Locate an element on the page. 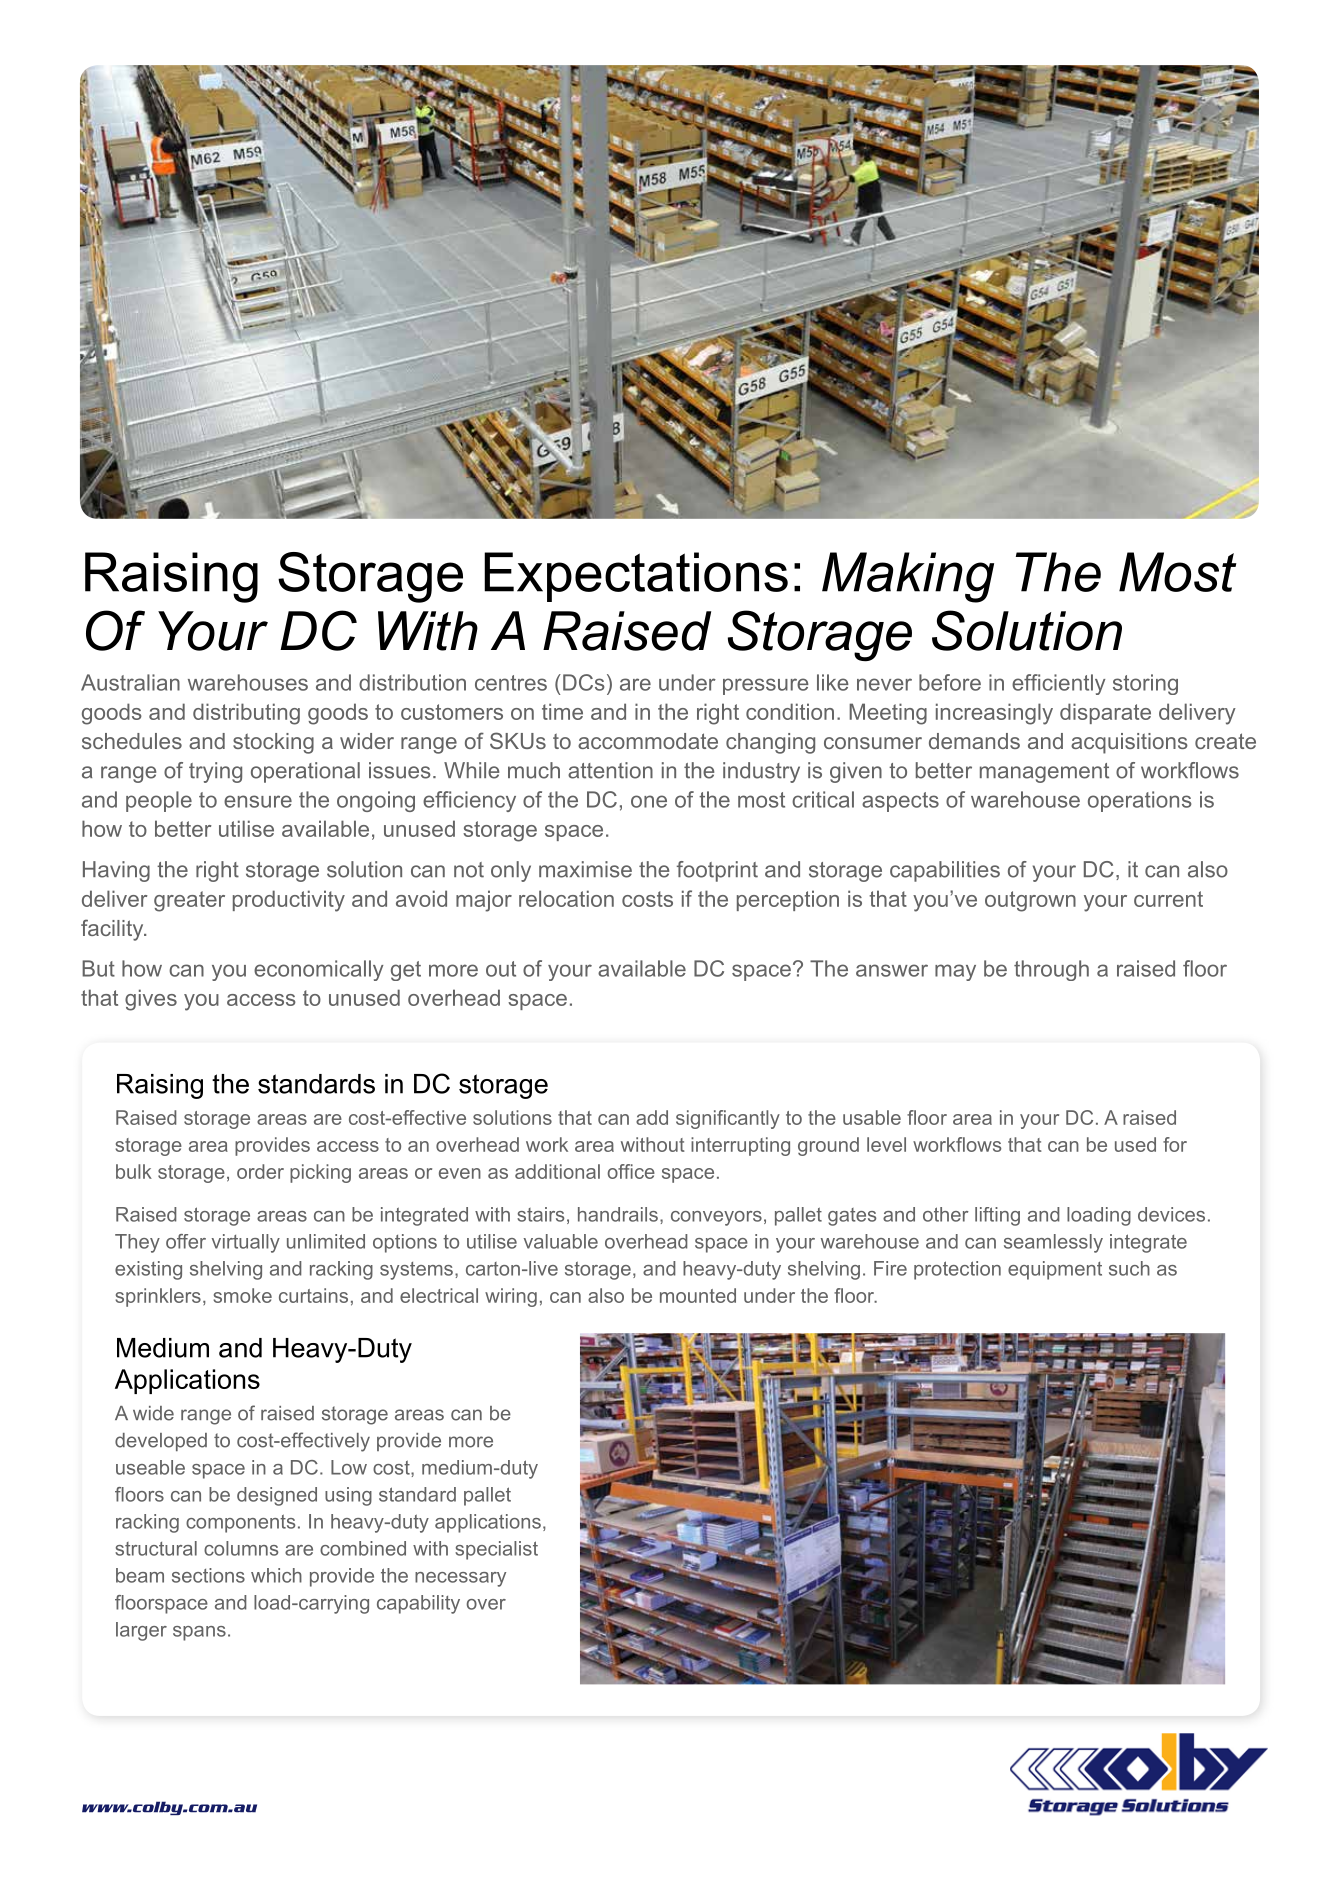 The height and width of the document is (1896, 1340). level is located at coordinates (886, 1144).
